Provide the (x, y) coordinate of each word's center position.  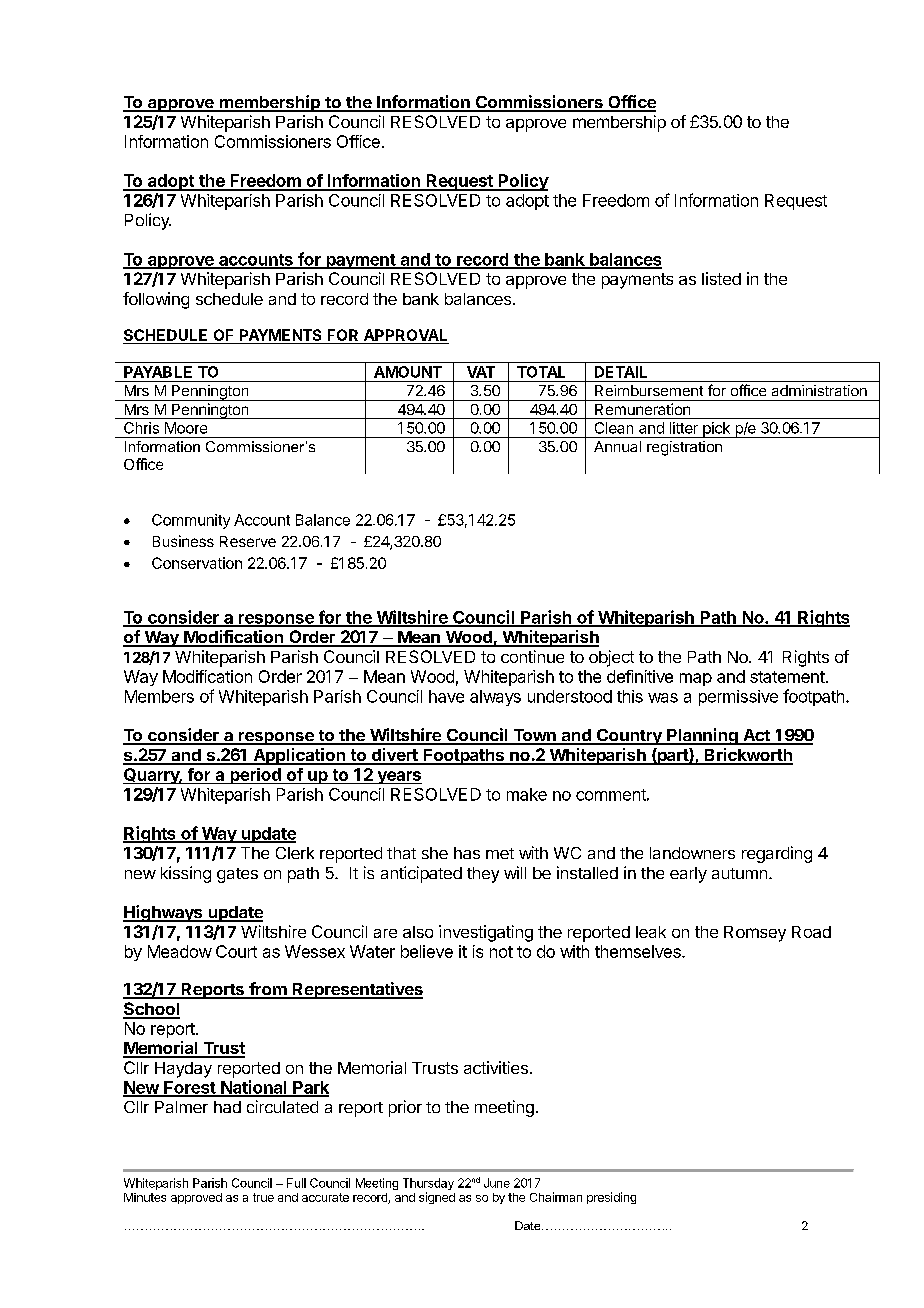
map (696, 679)
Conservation (197, 563)
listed (721, 278)
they (483, 875)
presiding (611, 1198)
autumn (741, 873)
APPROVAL (405, 336)
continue (532, 656)
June (497, 1183)
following (156, 300)
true (263, 1197)
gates (237, 875)
